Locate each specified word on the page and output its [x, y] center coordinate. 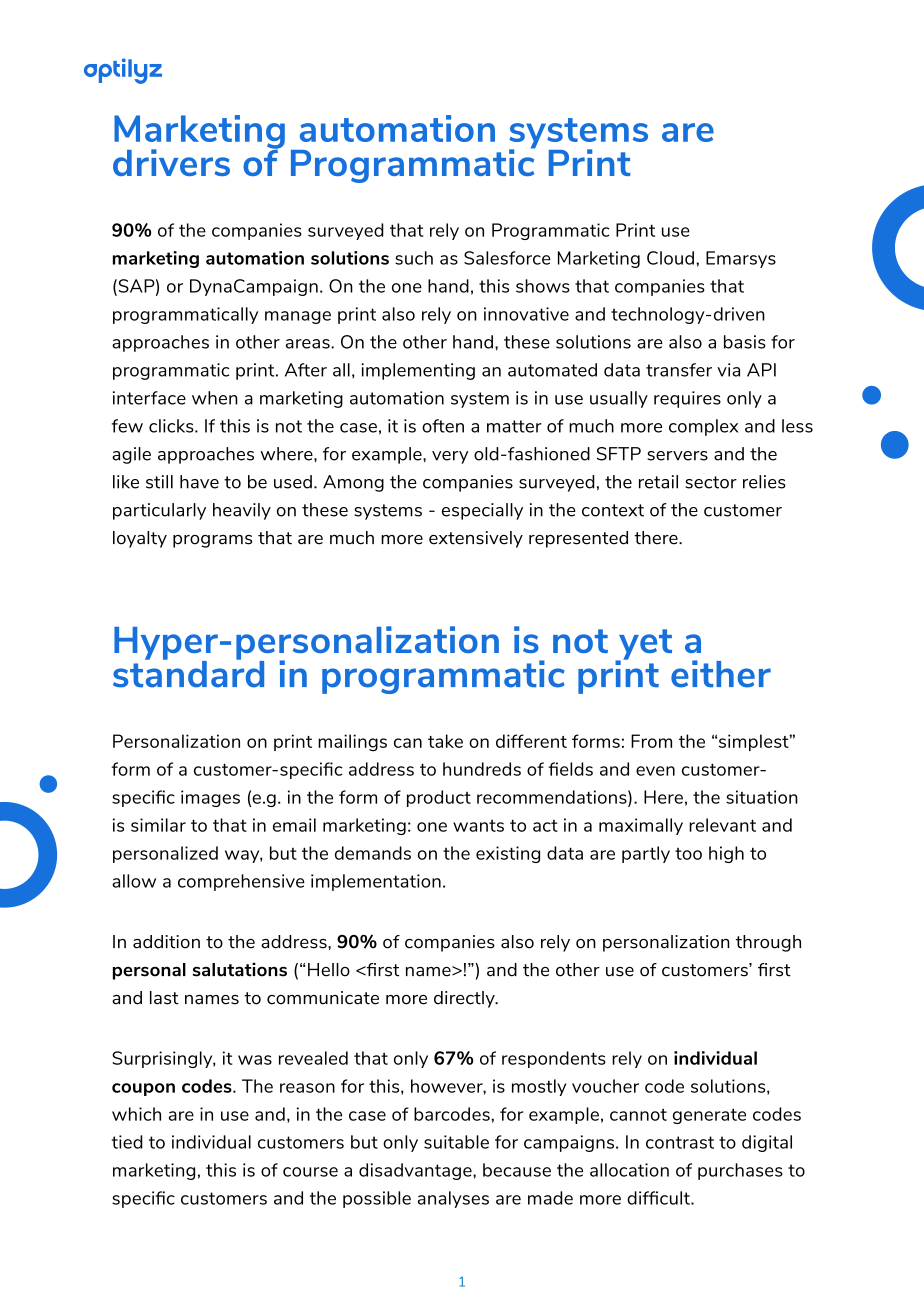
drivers [171, 162]
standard [188, 673]
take [445, 741]
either [721, 674]
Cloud [670, 258]
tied [127, 1142]
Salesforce [507, 258]
